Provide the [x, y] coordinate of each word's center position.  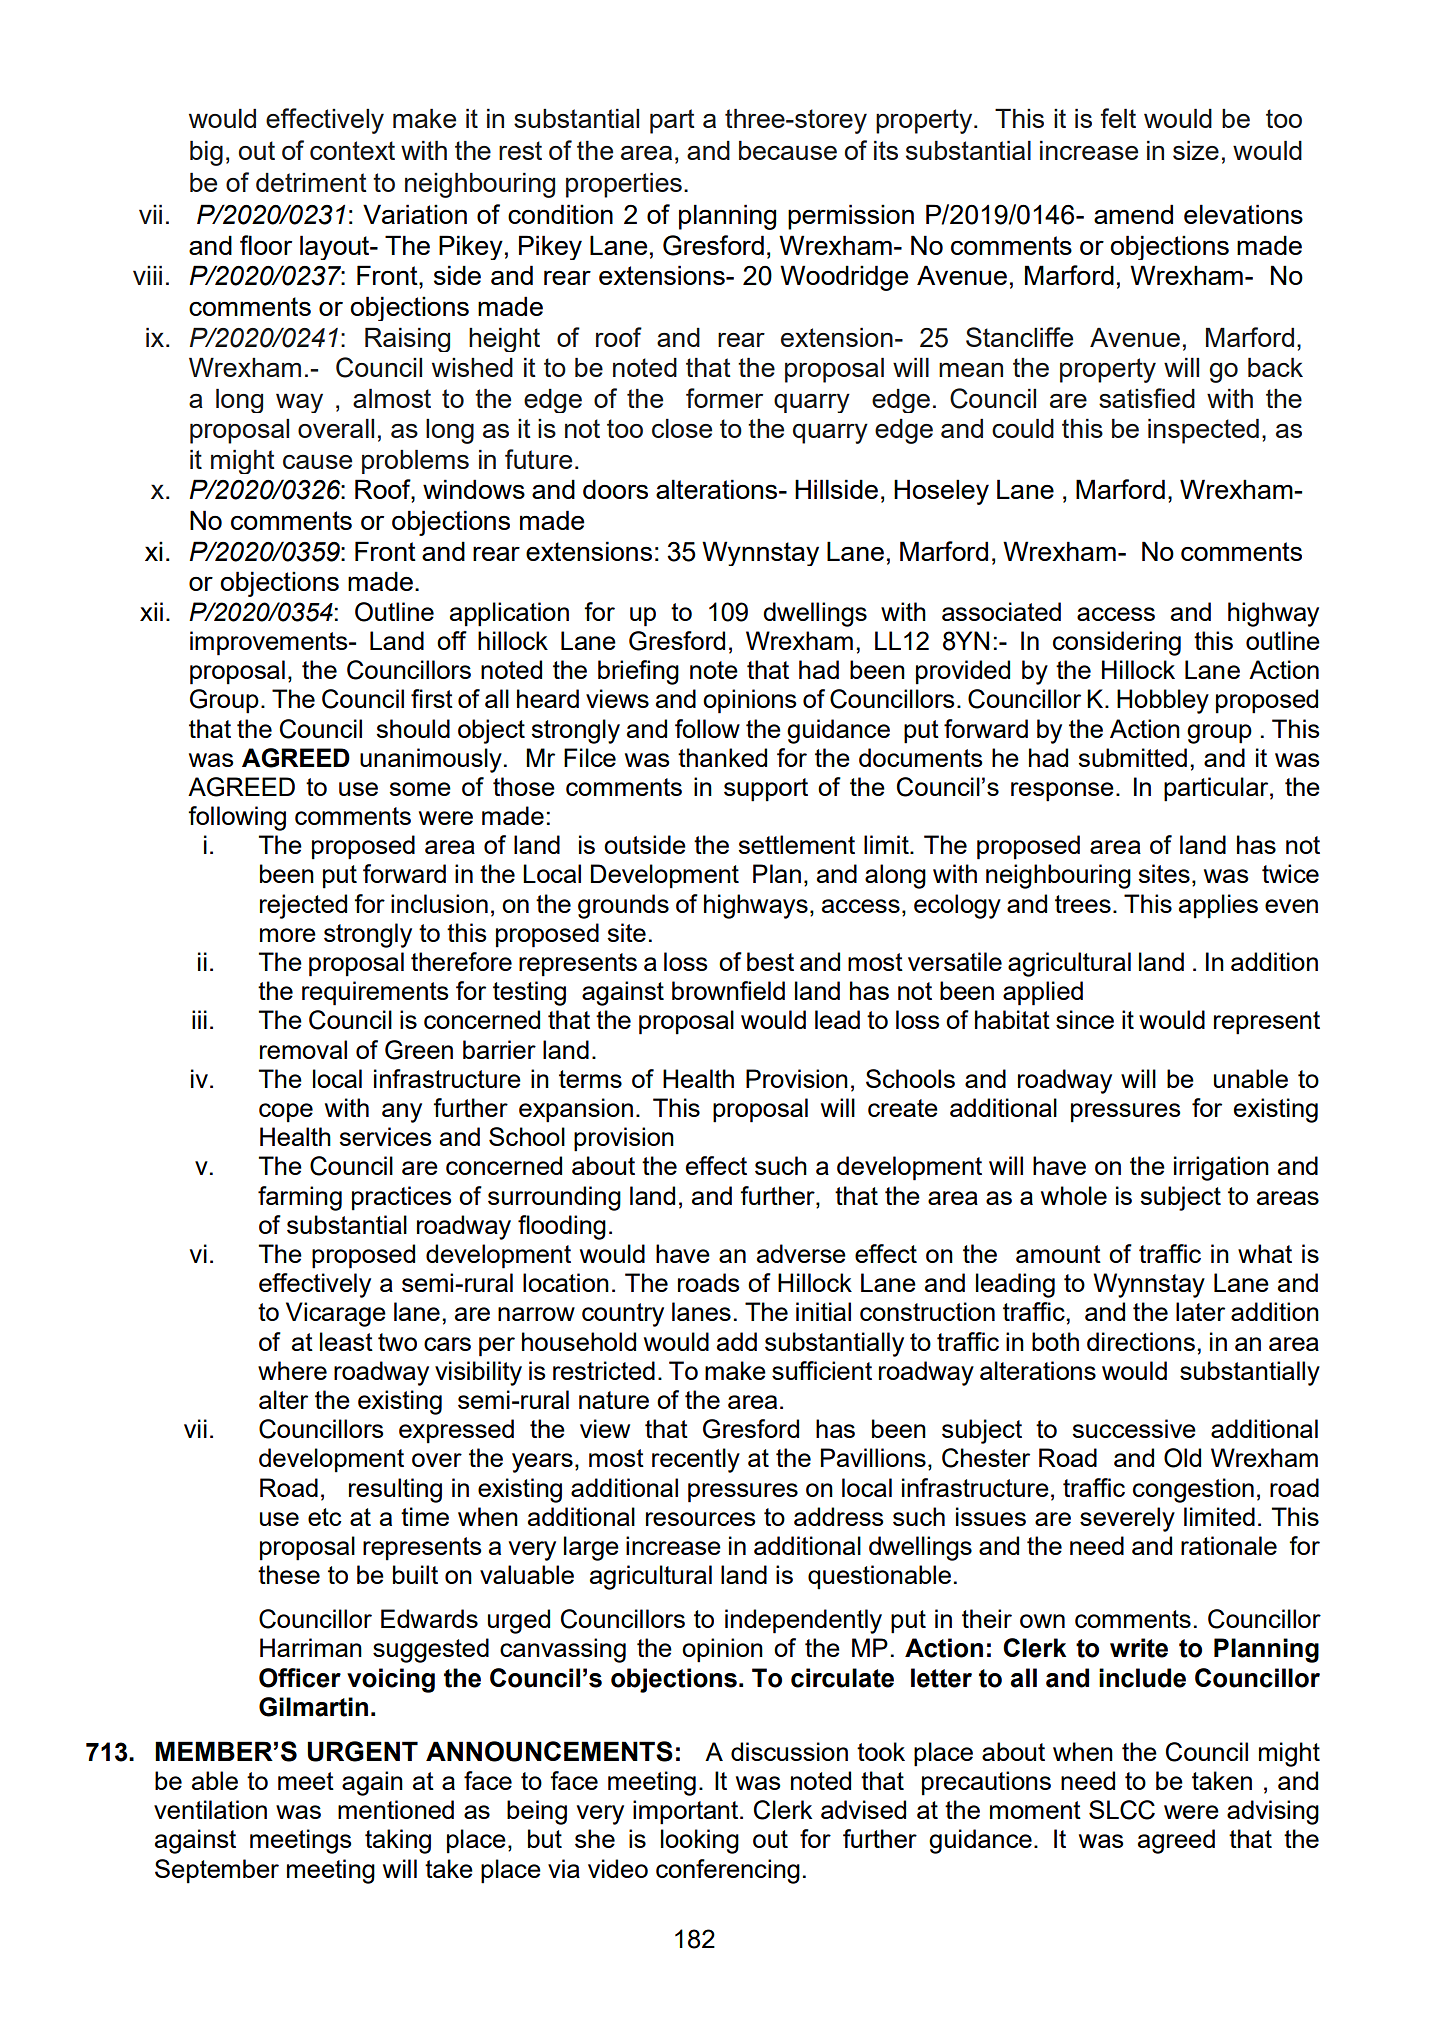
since [1085, 1019]
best [770, 961]
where [292, 1370]
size [1196, 150]
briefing [638, 672]
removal [303, 1049]
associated [1001, 611]
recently [696, 1460]
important [687, 1812]
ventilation [210, 1809]
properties [624, 185]
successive [1134, 1428]
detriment [311, 182]
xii [151, 611]
